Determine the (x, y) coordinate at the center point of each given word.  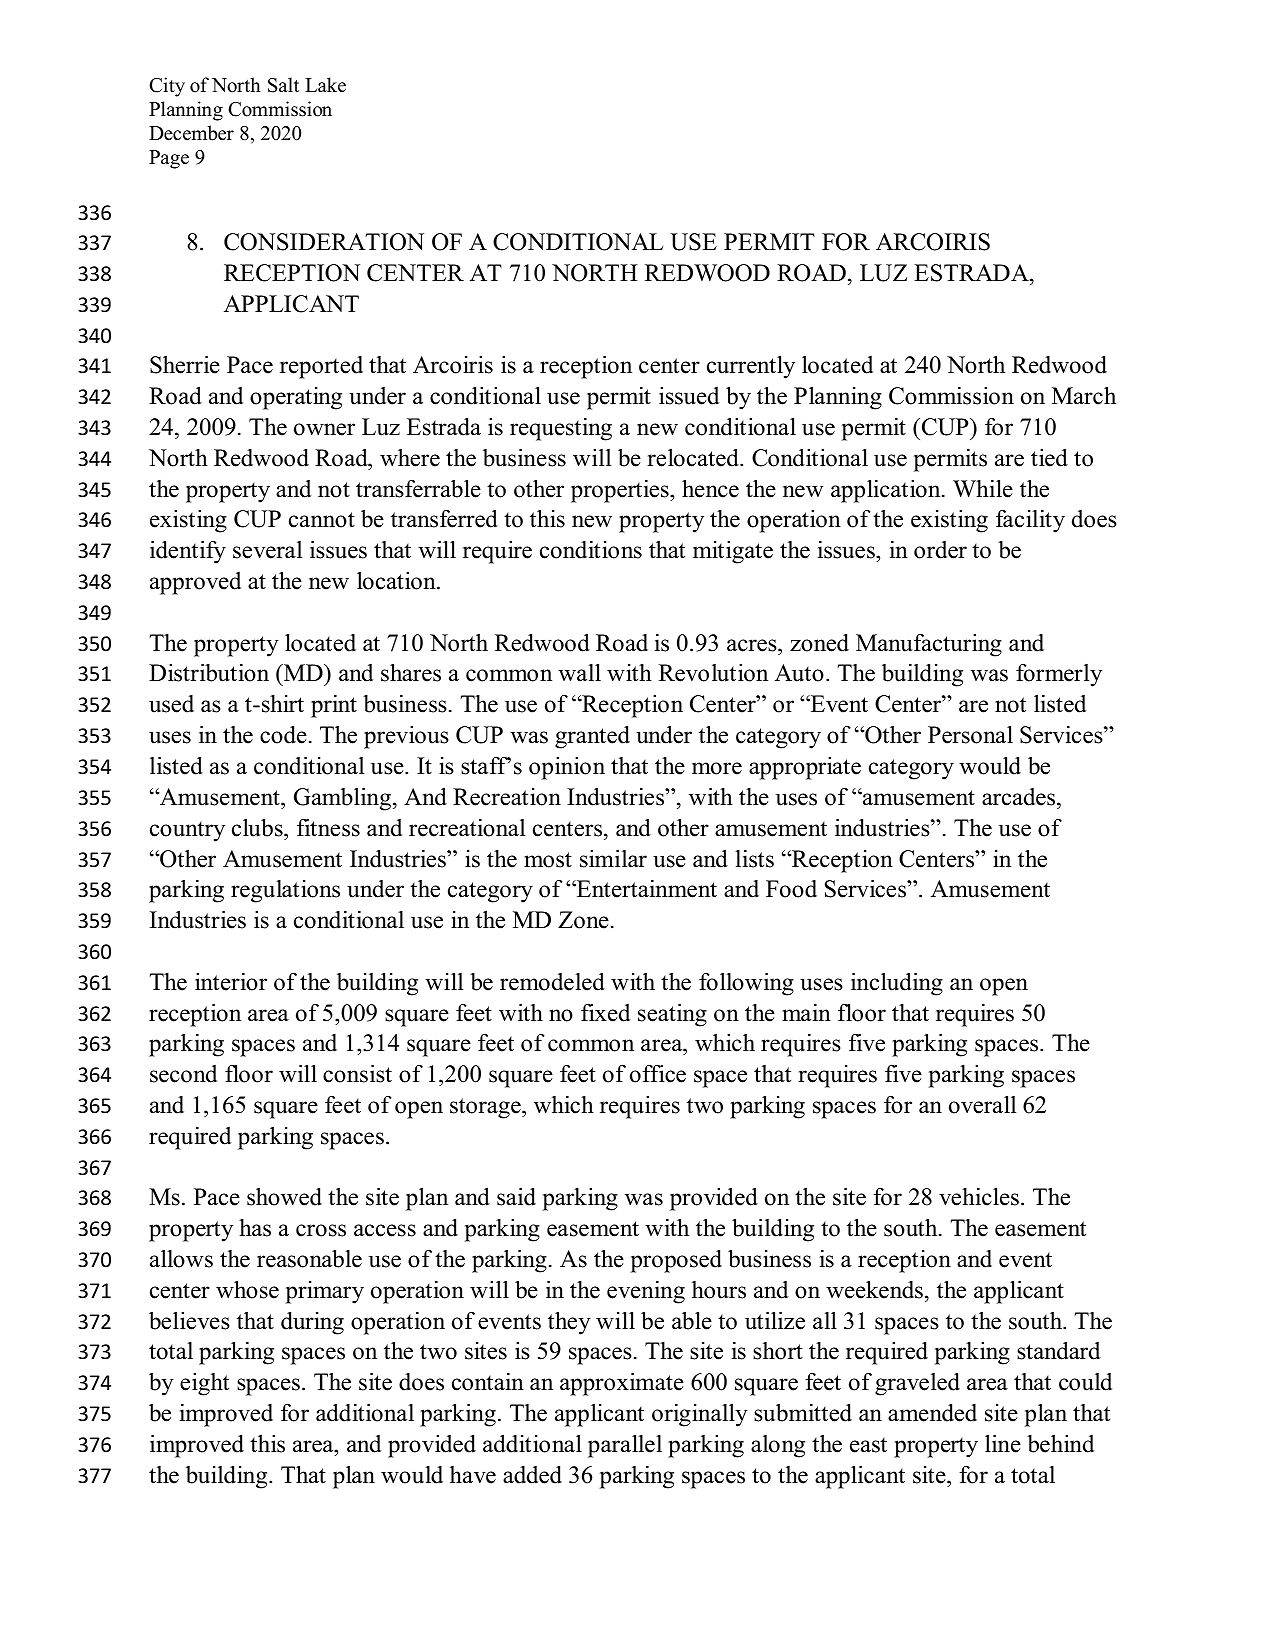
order (940, 550)
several (267, 550)
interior (231, 982)
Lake (325, 85)
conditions (591, 550)
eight (204, 1384)
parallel (625, 1446)
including (897, 984)
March (1084, 395)
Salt (283, 85)
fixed (605, 1013)
